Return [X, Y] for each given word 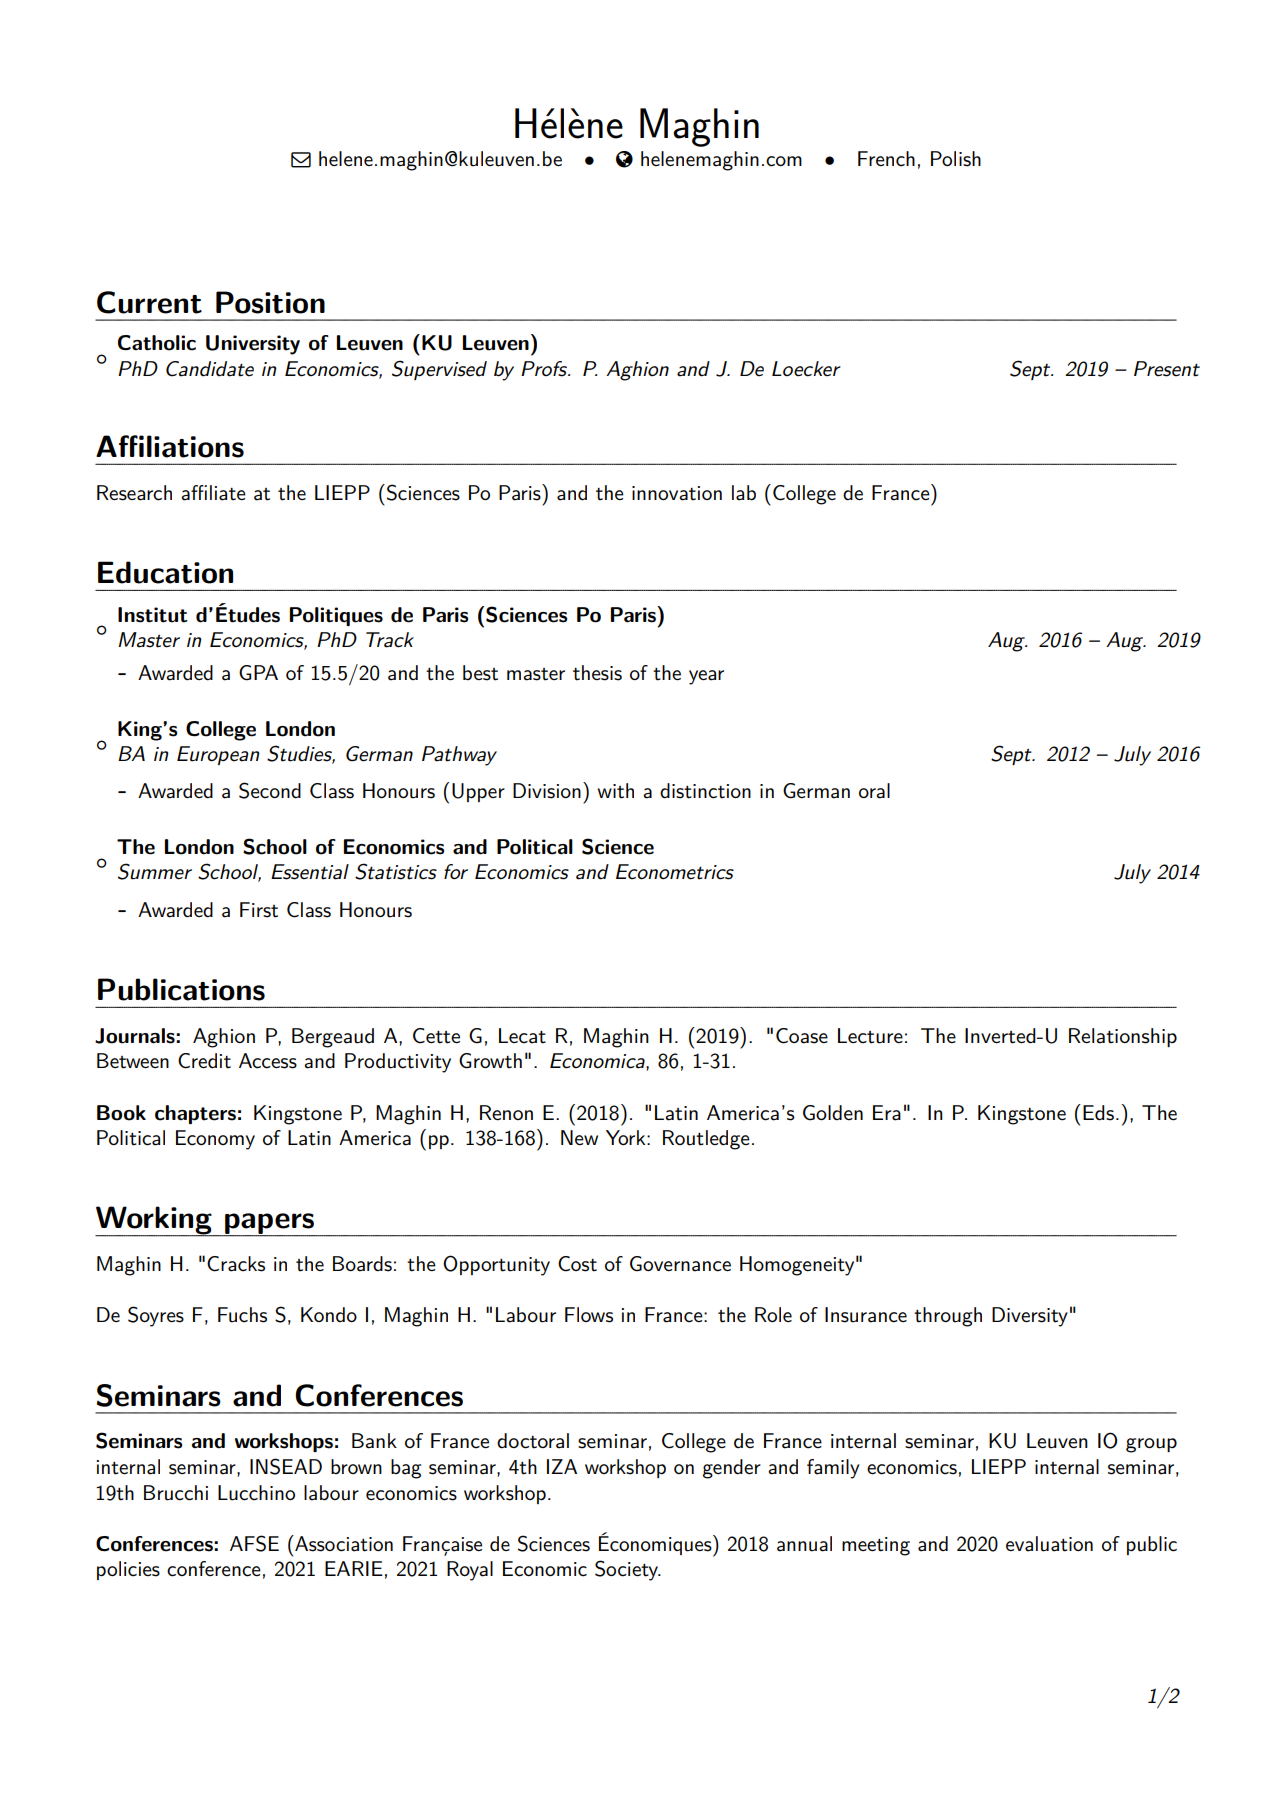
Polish [956, 159]
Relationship [1123, 1037]
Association [343, 1543]
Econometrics [675, 872]
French [886, 159]
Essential [310, 872]
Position [270, 302]
